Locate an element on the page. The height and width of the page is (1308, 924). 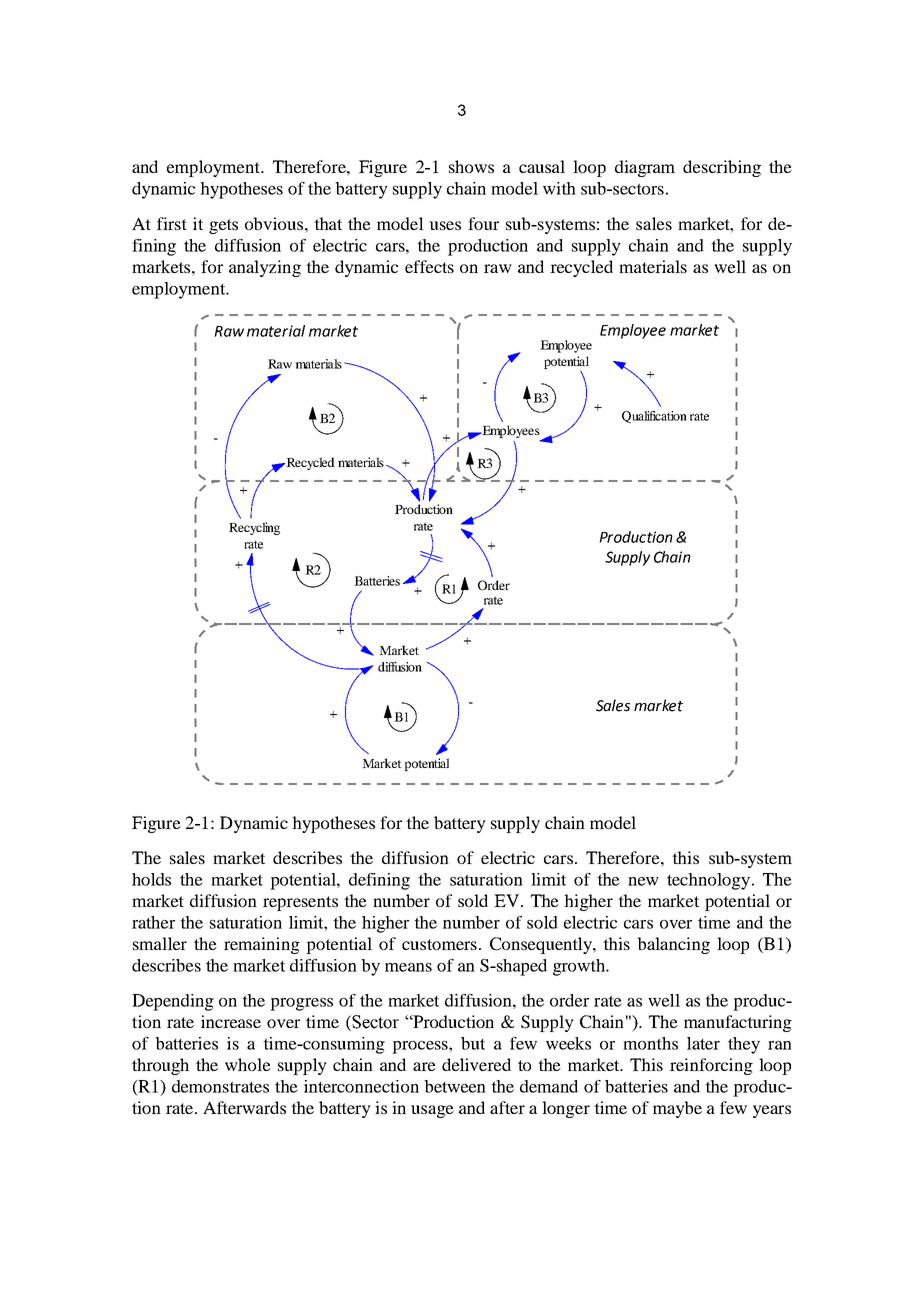
reinforcing is located at coordinates (711, 1066).
